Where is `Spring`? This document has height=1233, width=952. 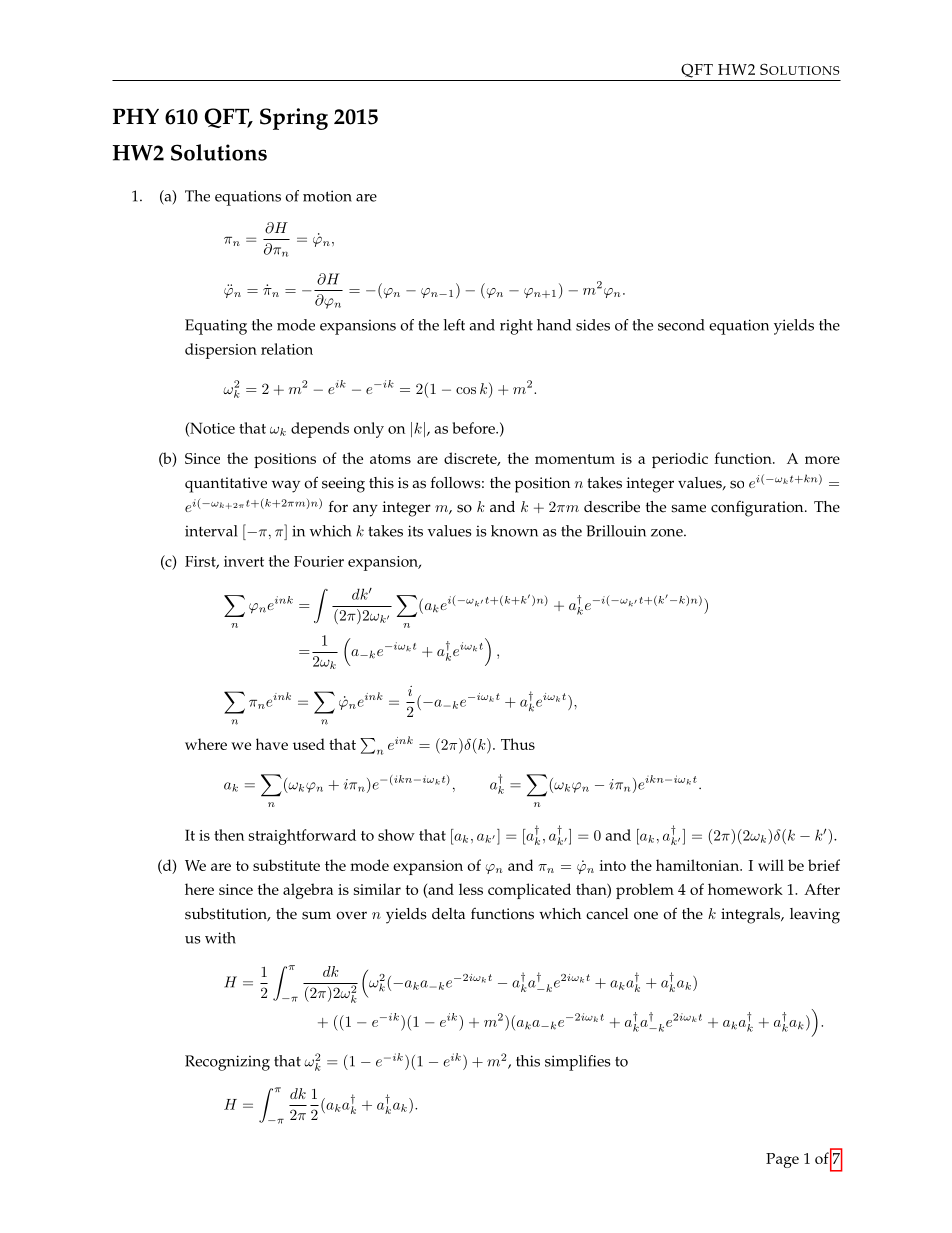 Spring is located at coordinates (294, 119).
